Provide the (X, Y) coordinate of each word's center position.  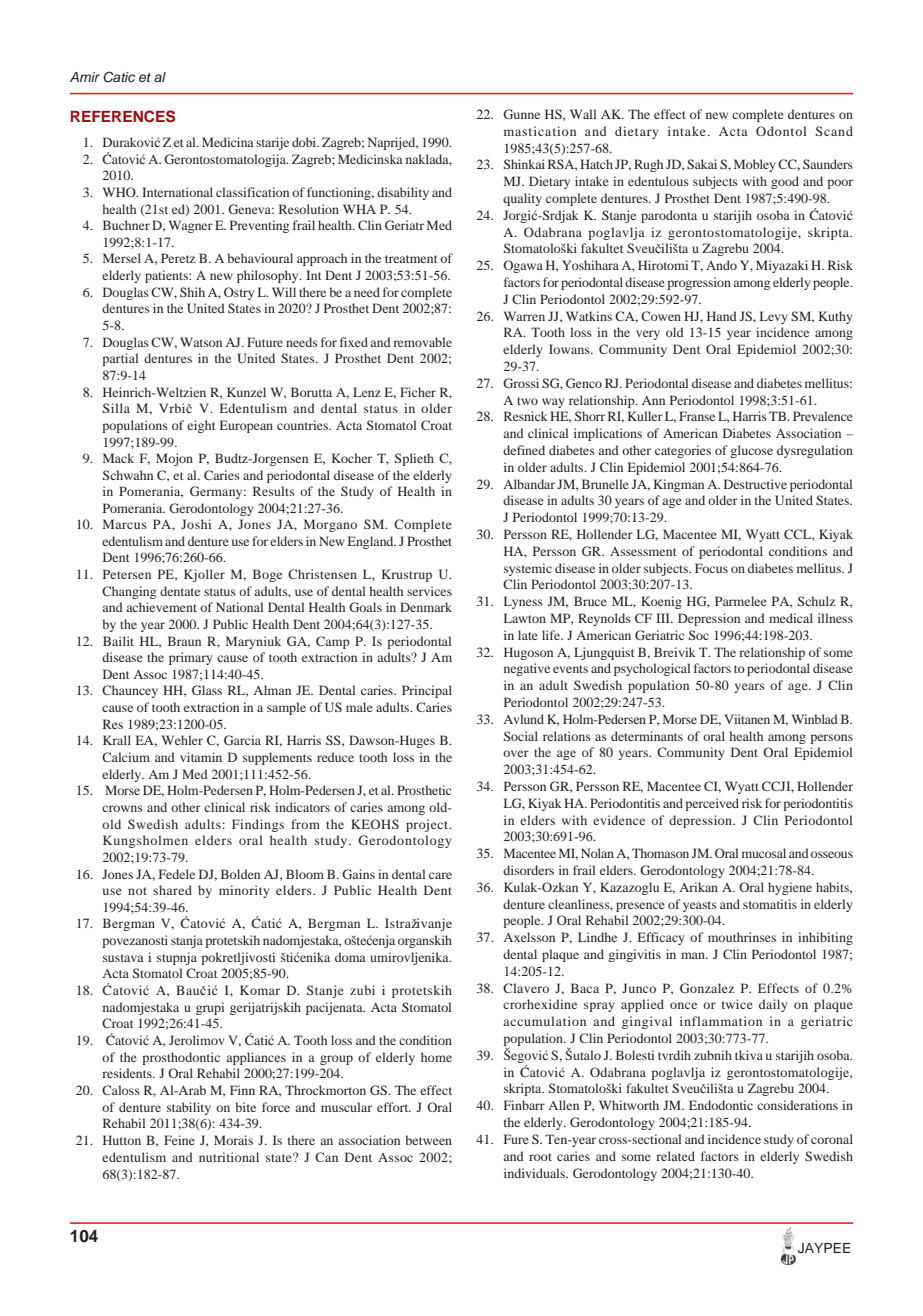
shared (172, 890)
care (440, 875)
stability (189, 1108)
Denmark (426, 607)
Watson (201, 342)
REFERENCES (122, 116)
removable (422, 342)
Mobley (755, 165)
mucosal (764, 853)
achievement (161, 607)
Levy (774, 317)
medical (791, 618)
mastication (540, 131)
